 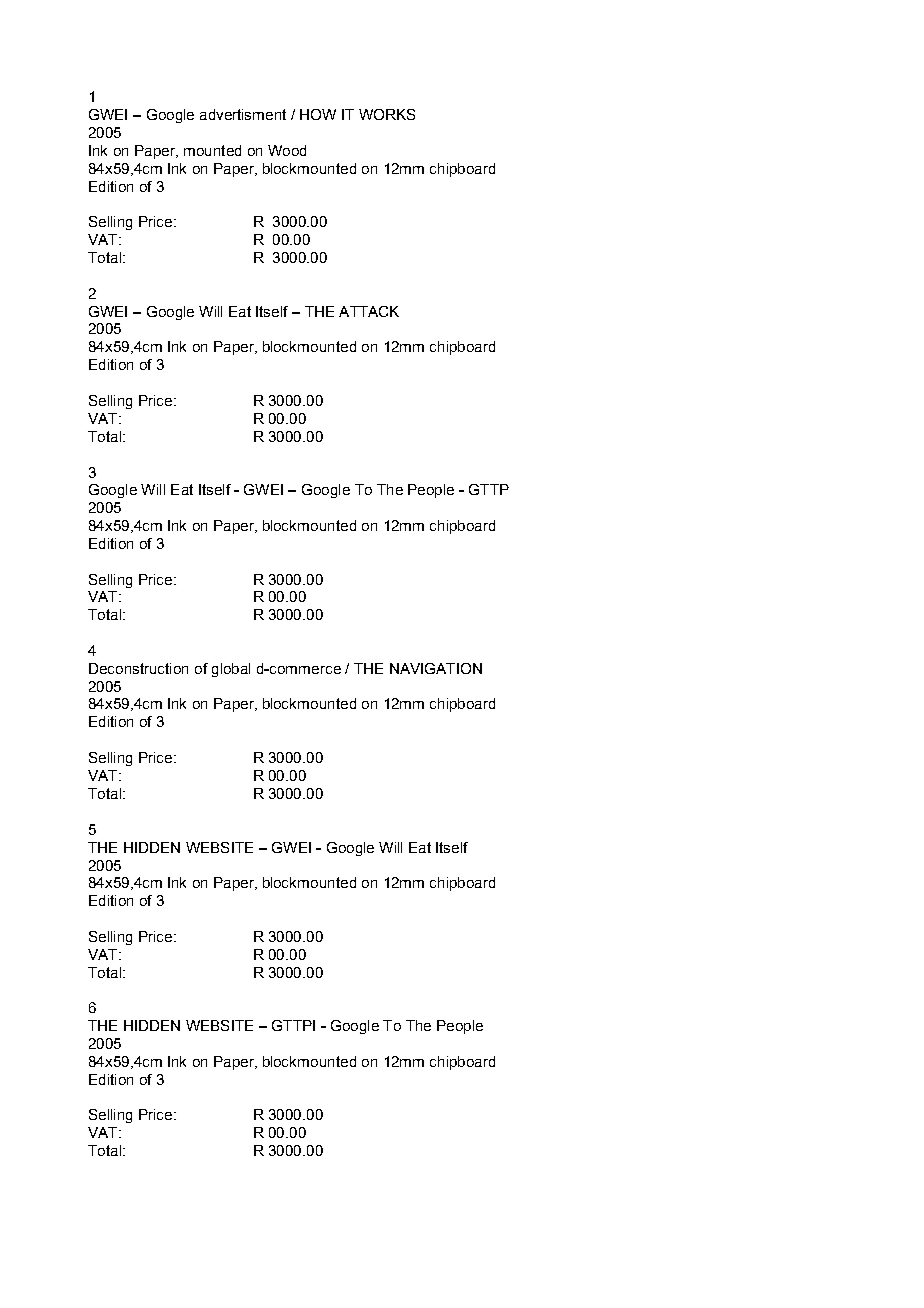 What do you see at coordinates (231, 670) in the page?
I see `global` at bounding box center [231, 670].
